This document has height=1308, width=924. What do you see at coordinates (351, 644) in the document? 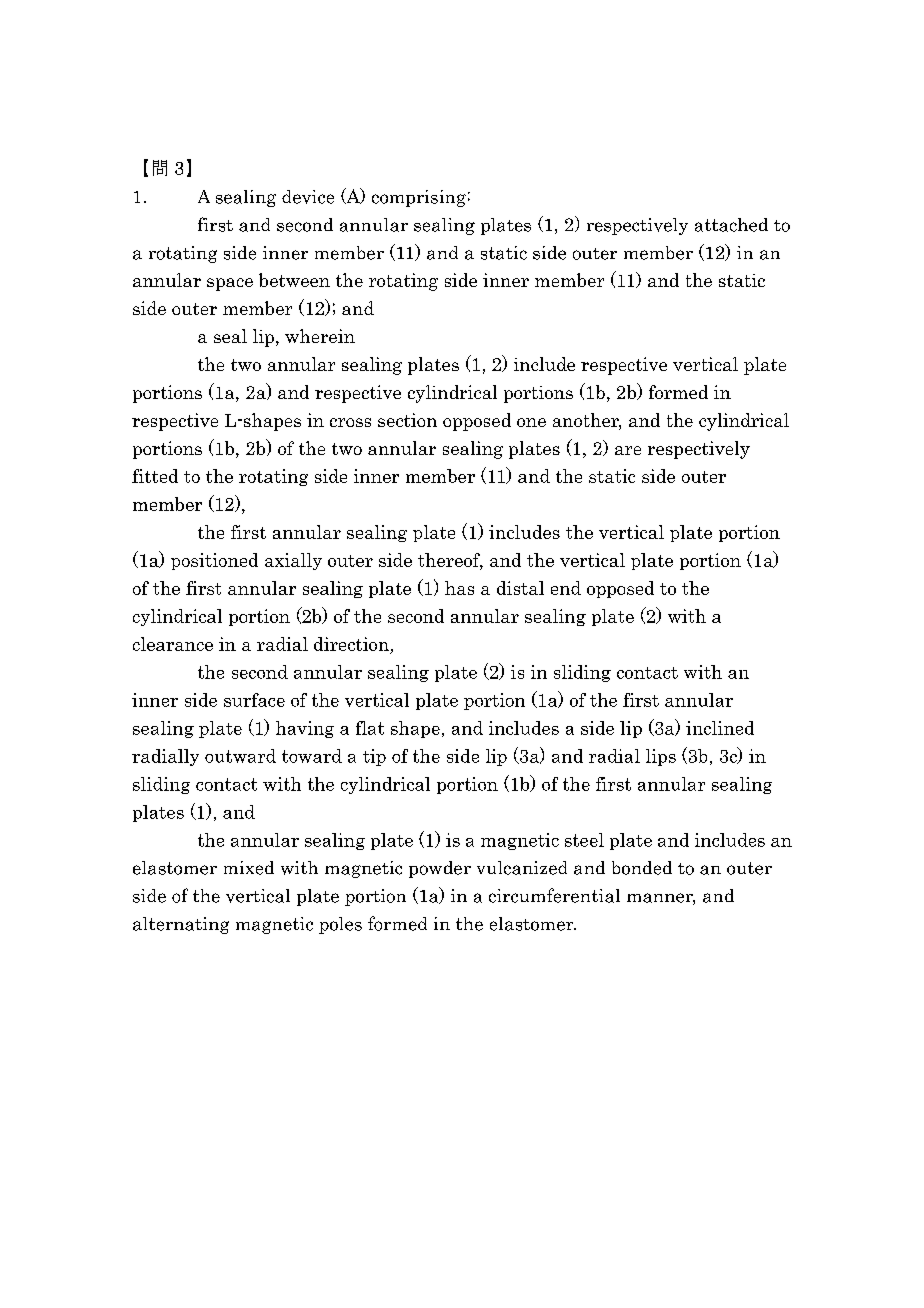
I see `direction` at bounding box center [351, 644].
